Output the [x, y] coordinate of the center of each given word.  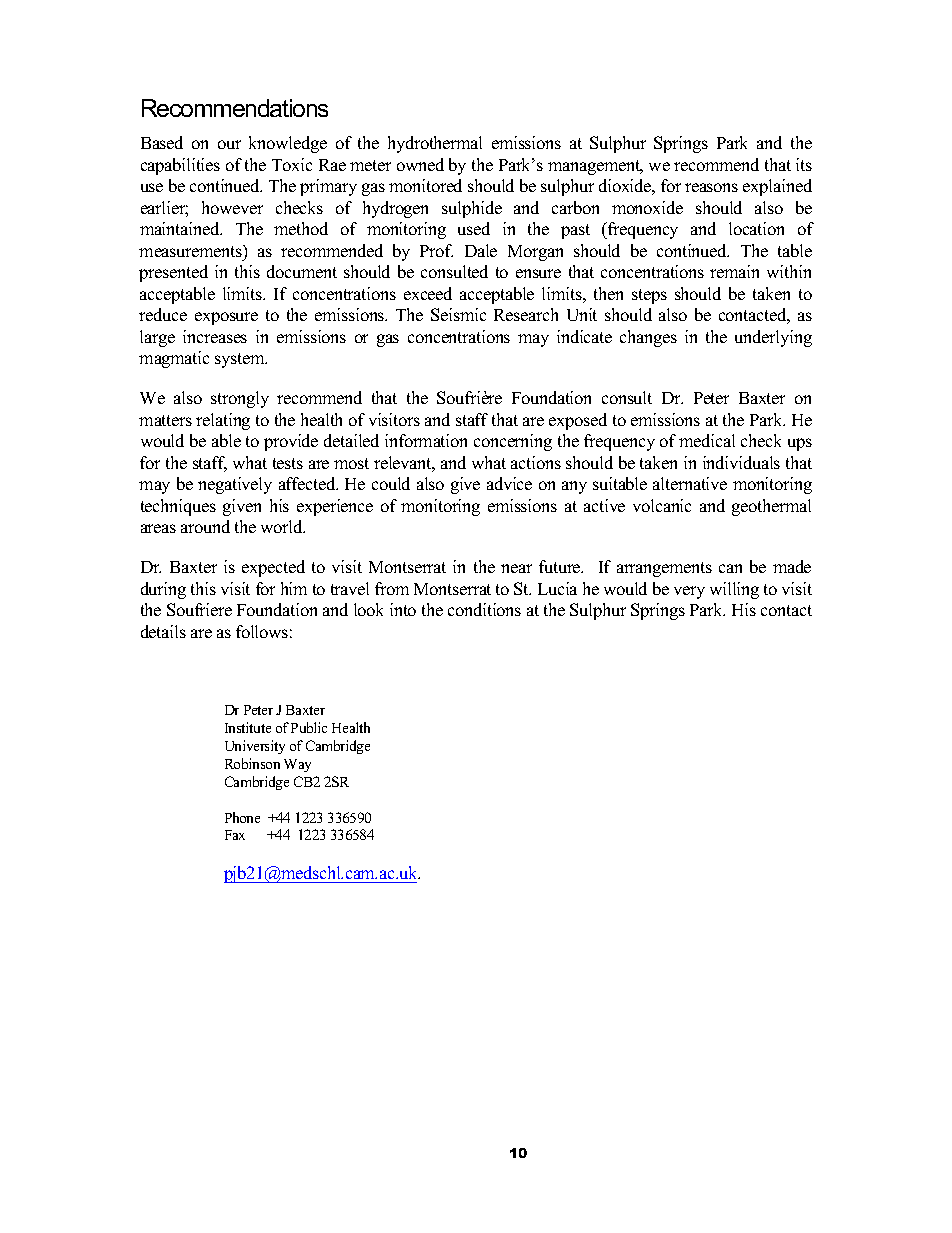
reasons [711, 187]
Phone [242, 817]
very [689, 592]
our [229, 144]
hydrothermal [435, 144]
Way [297, 765]
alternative [690, 483]
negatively [235, 485]
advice [509, 483]
